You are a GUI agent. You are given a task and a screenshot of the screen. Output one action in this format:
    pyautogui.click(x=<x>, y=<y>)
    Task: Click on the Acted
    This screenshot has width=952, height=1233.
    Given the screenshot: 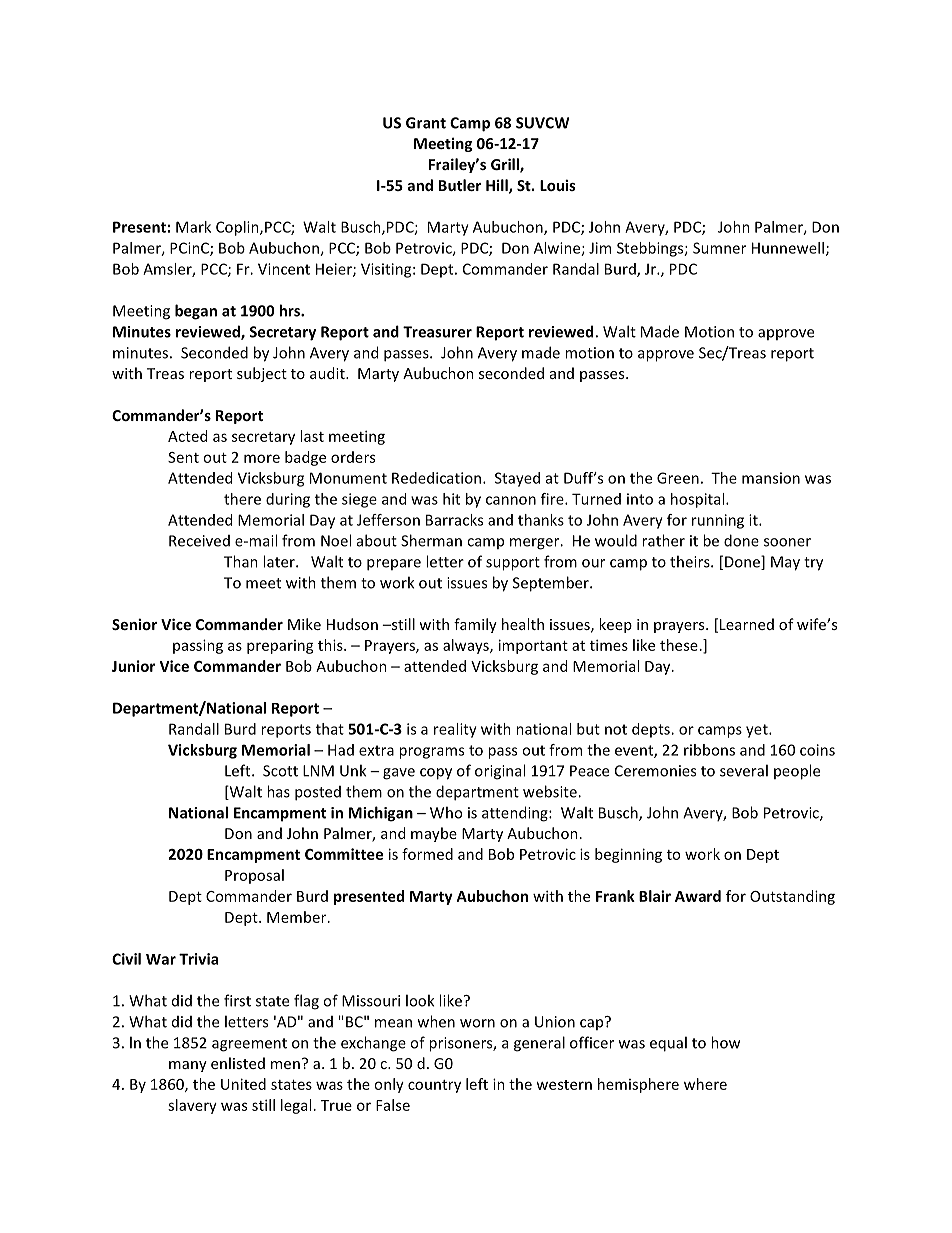 What is the action you would take?
    pyautogui.click(x=187, y=436)
